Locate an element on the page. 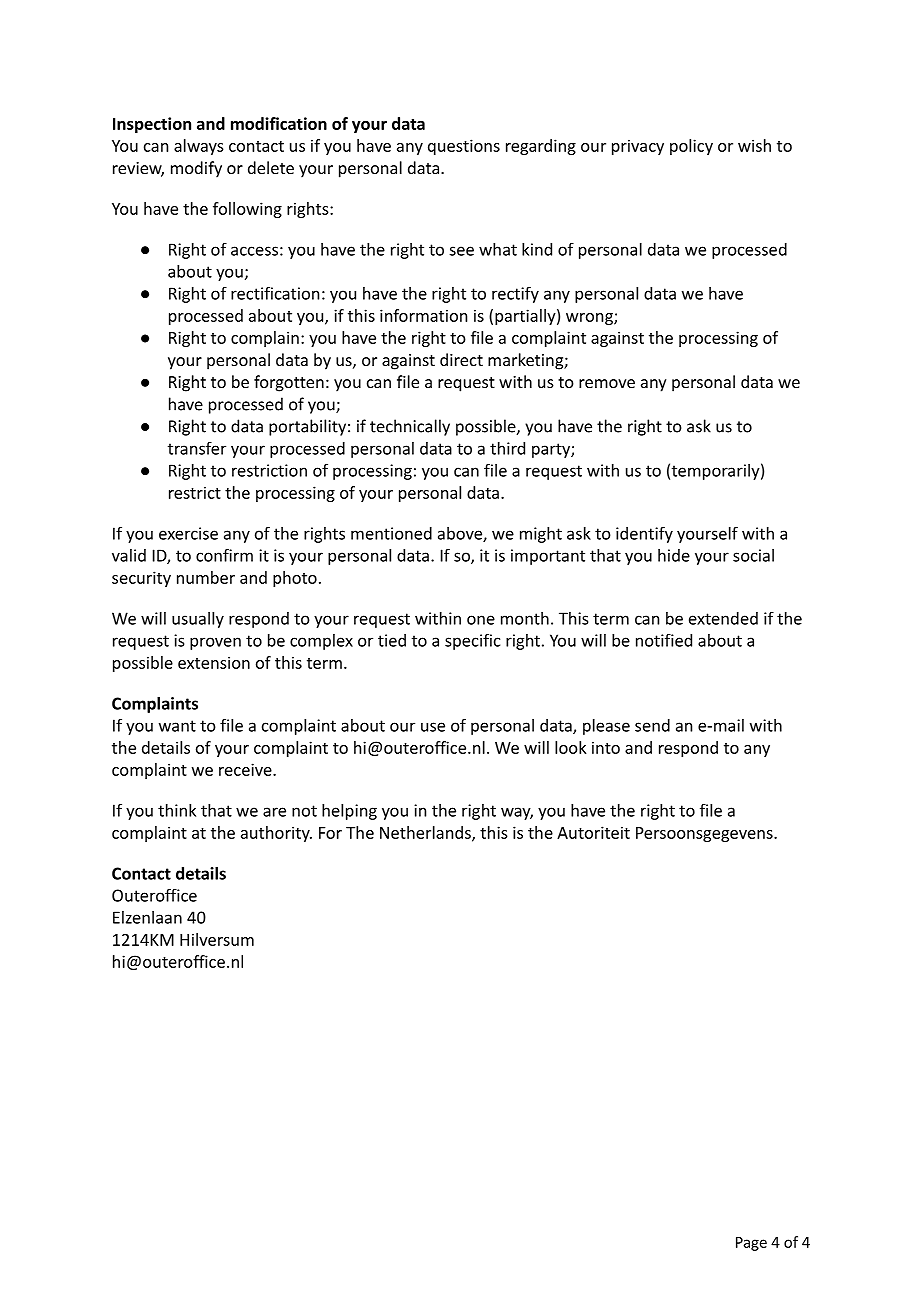  questions is located at coordinates (464, 147).
